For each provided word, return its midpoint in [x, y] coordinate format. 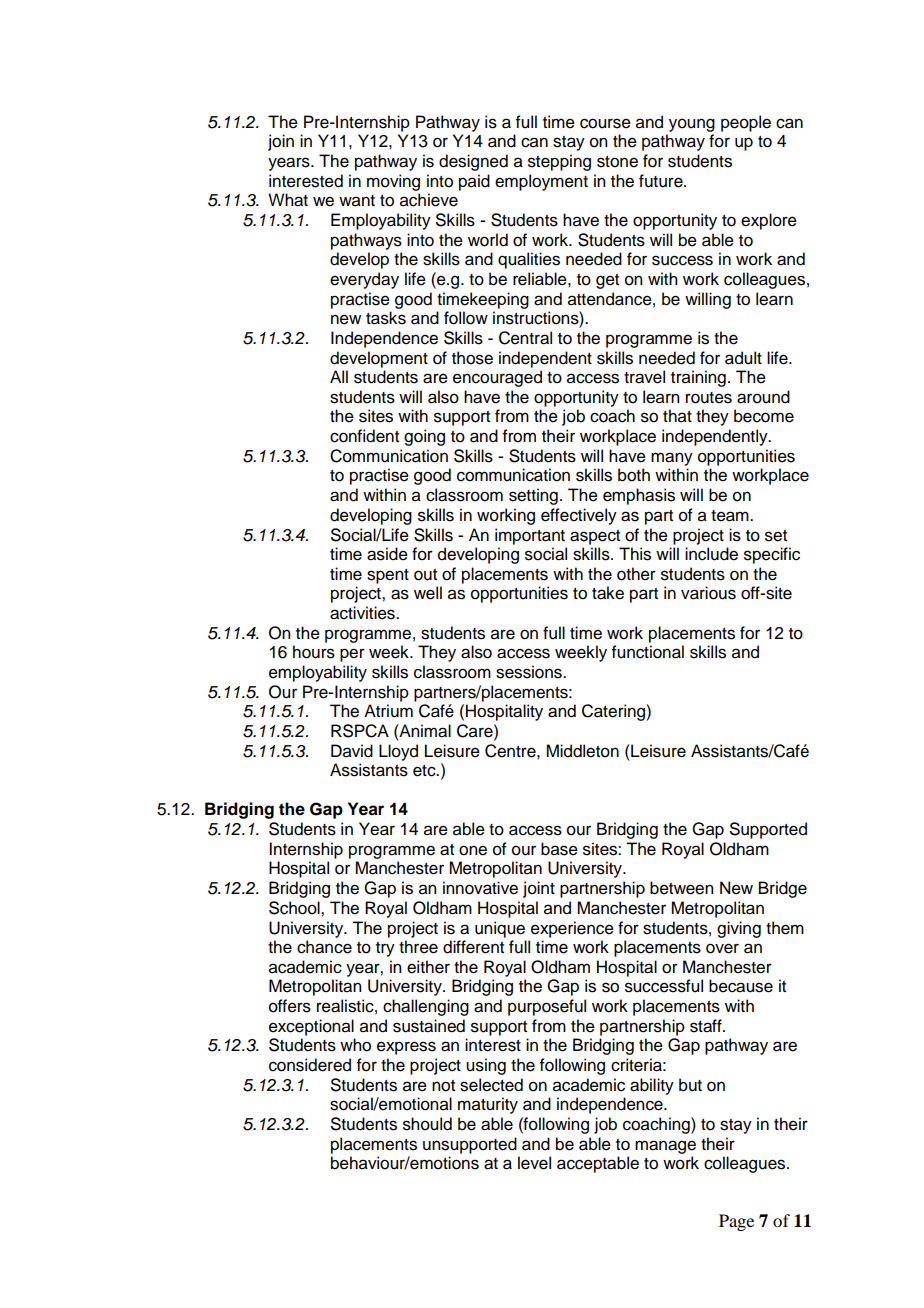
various [708, 593]
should [427, 1124]
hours [314, 652]
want [357, 201]
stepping [559, 162]
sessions [530, 672]
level [534, 1163]
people [746, 123]
